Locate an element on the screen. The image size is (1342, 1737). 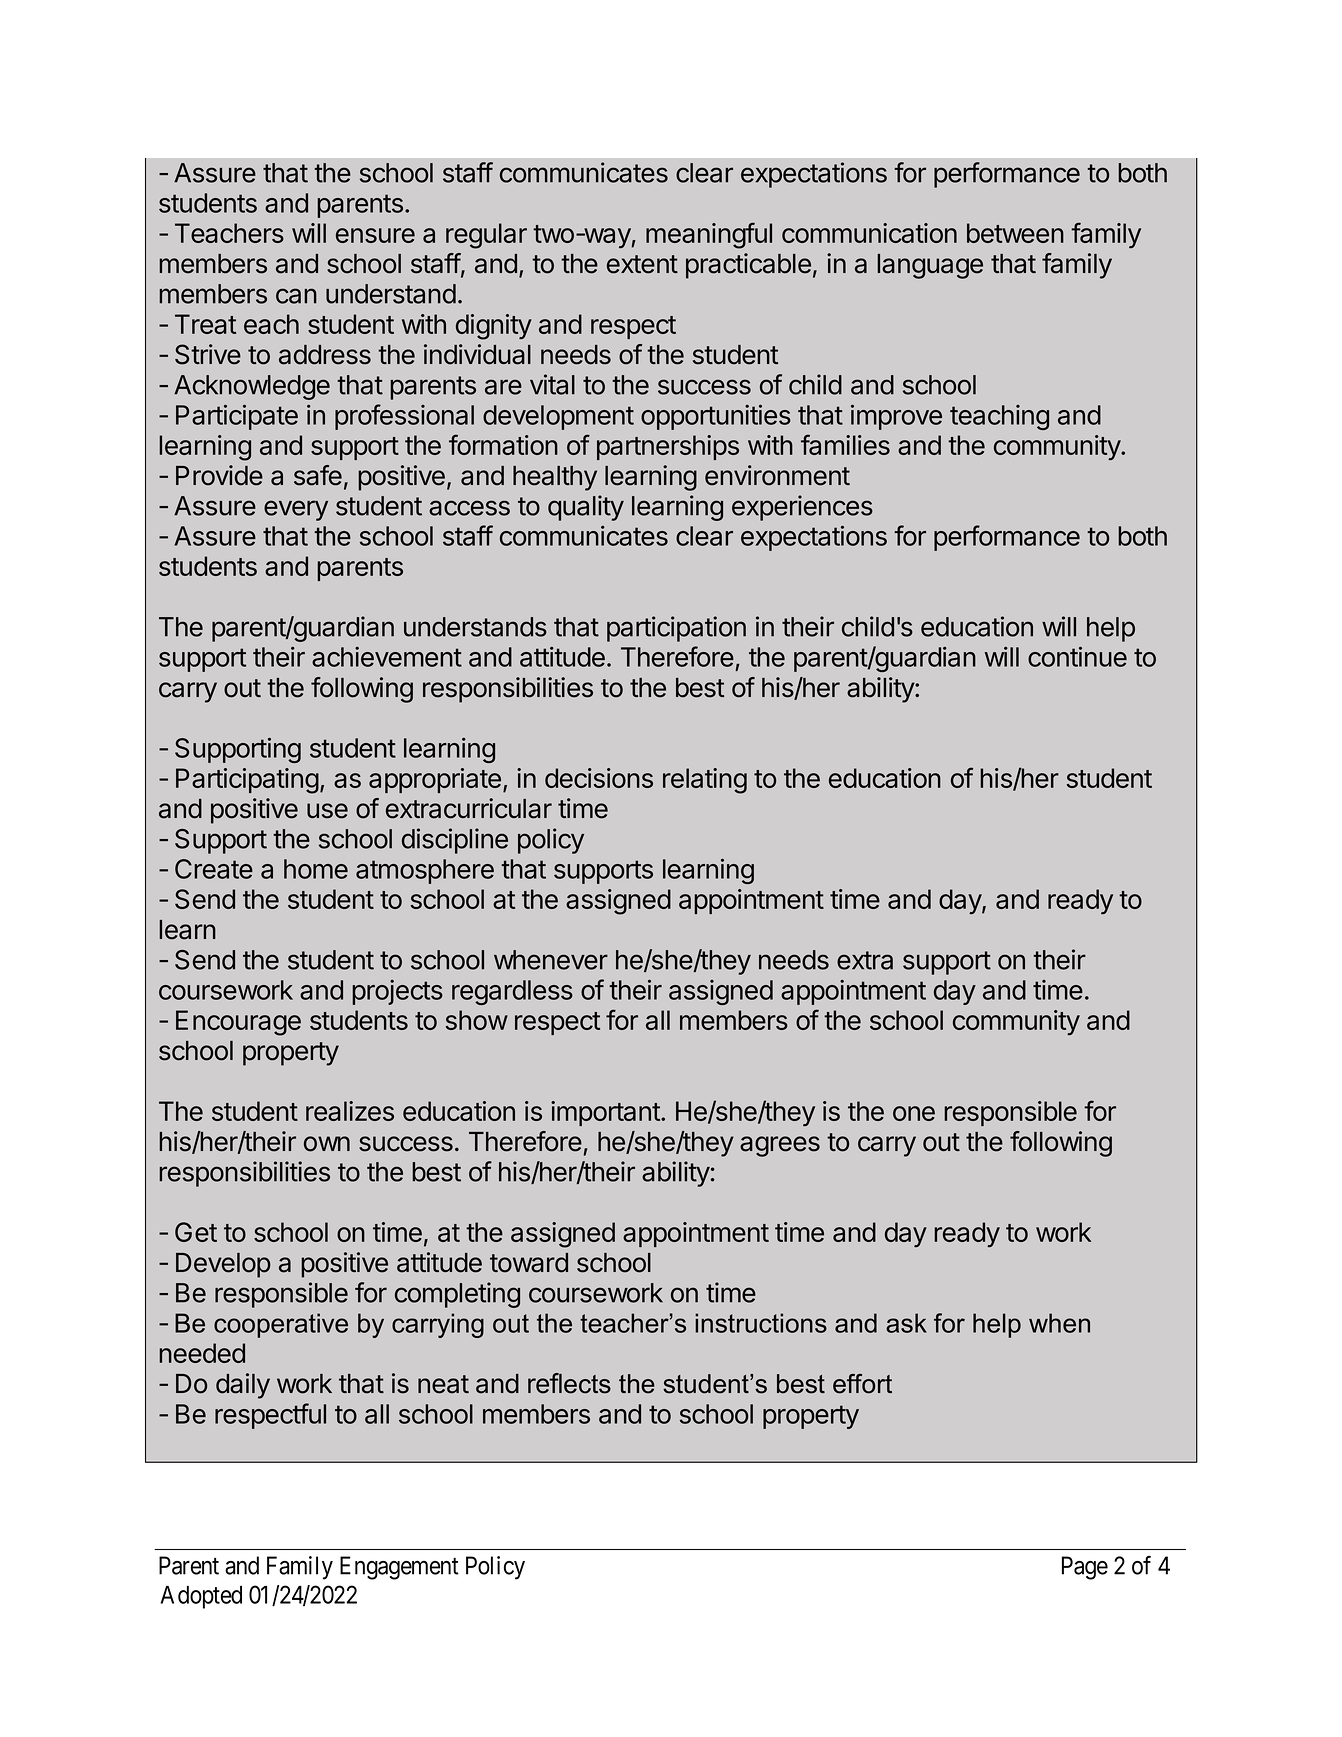
language is located at coordinates (930, 266).
